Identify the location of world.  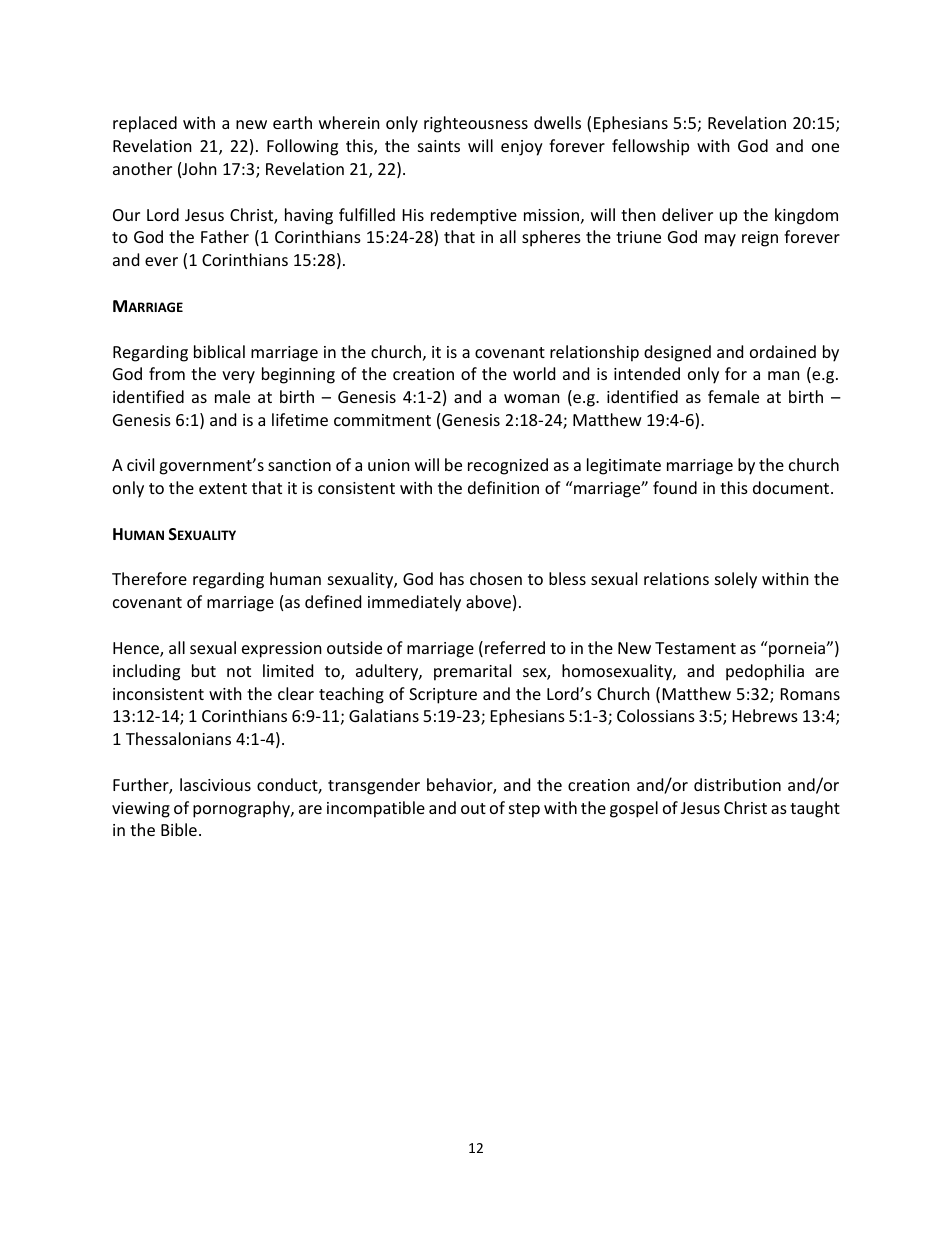
(534, 373).
